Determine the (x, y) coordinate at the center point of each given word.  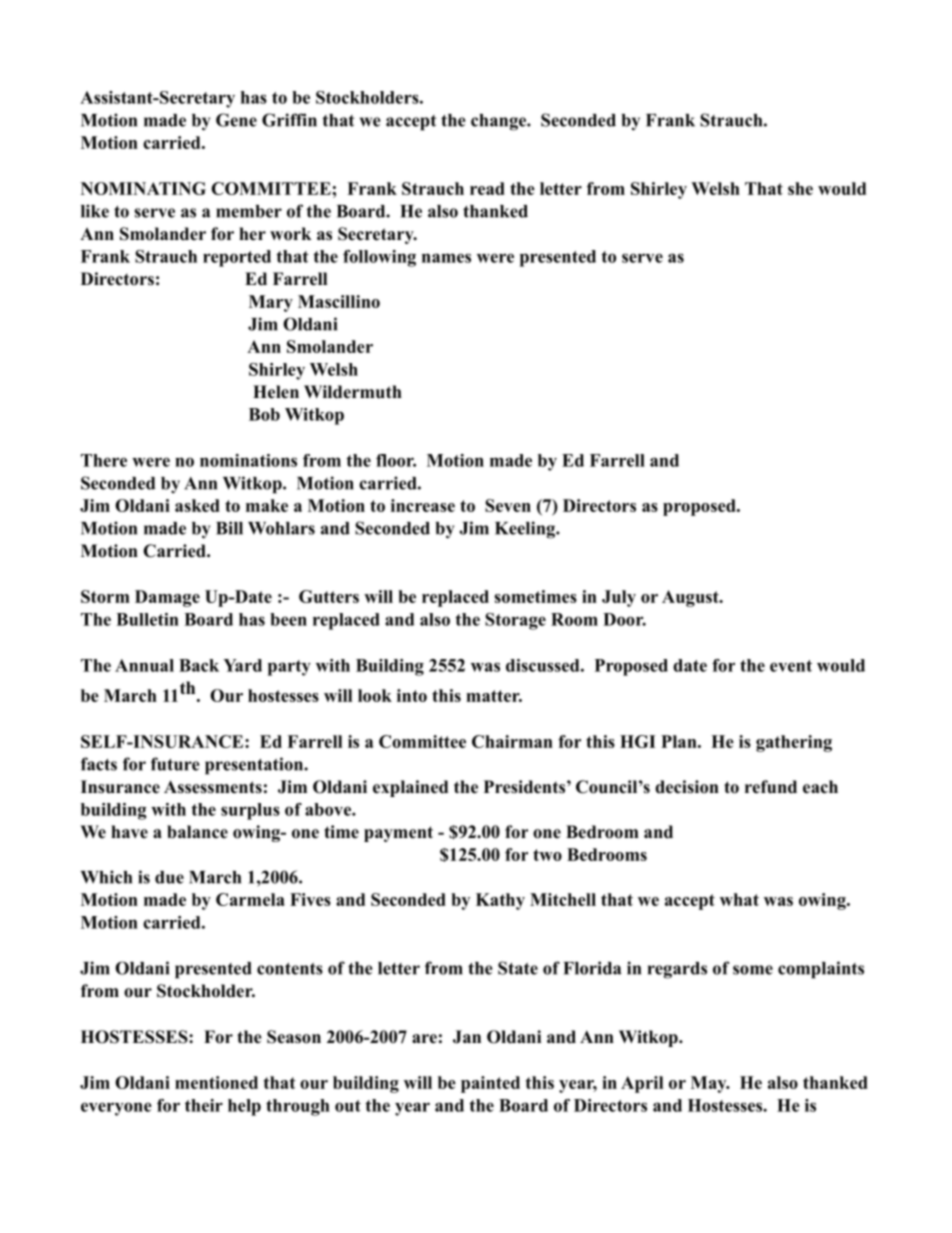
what (739, 899)
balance (197, 832)
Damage (167, 598)
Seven (508, 505)
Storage (515, 621)
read (487, 188)
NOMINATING (143, 188)
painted (490, 1084)
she (800, 188)
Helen (276, 392)
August (691, 598)
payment (398, 834)
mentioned (216, 1082)
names (446, 258)
